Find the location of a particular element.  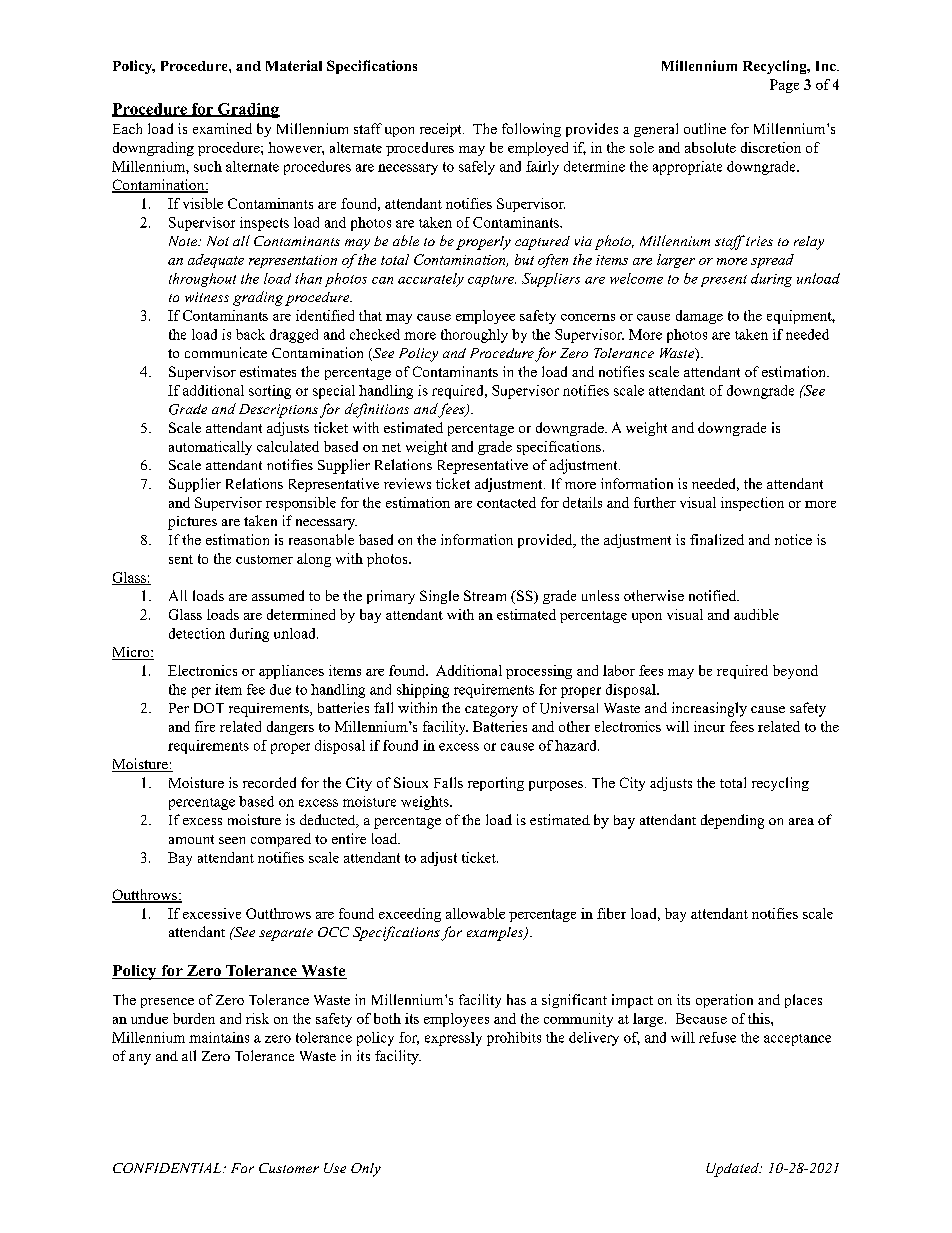

CONFIDENTIAL is located at coordinates (168, 1168).
